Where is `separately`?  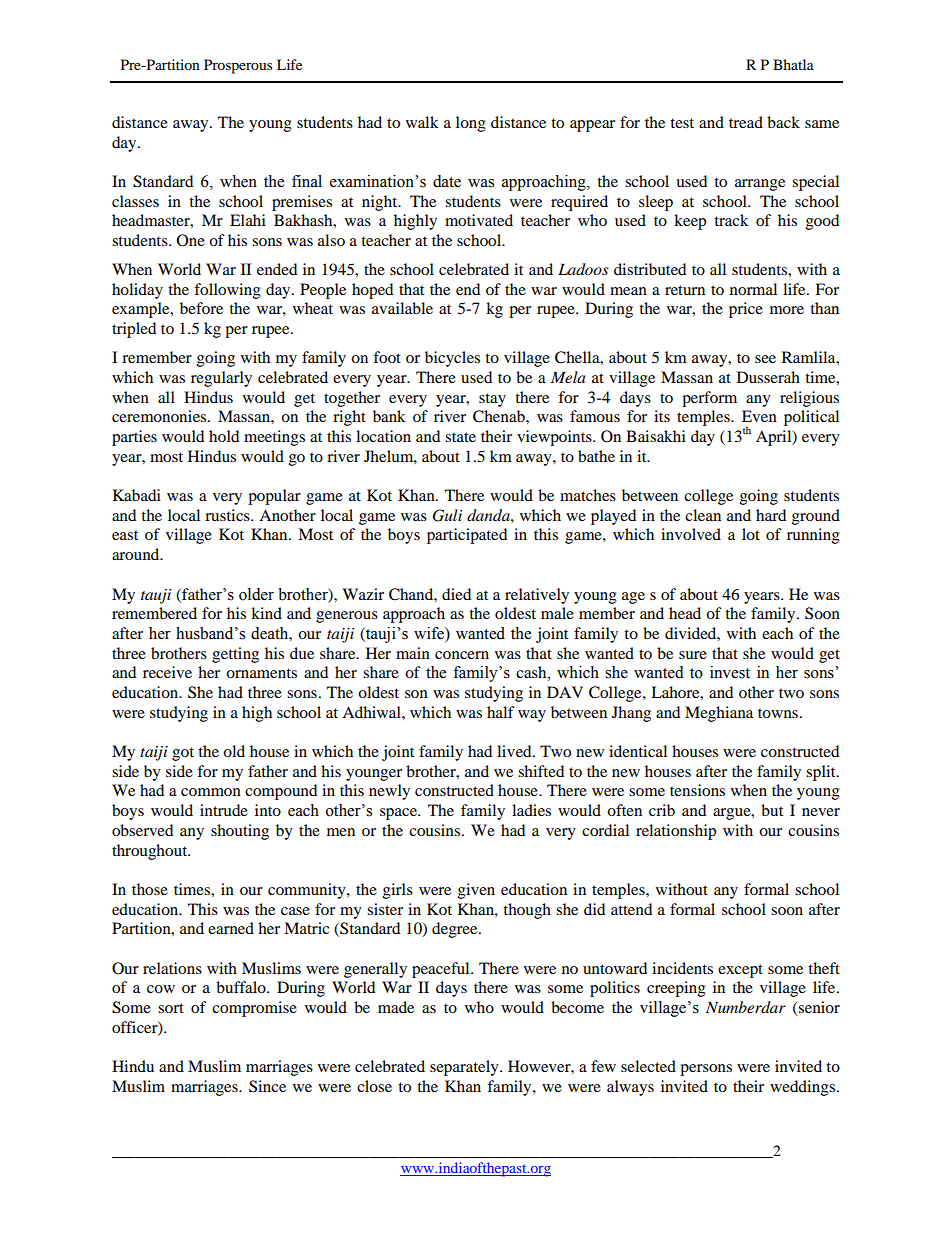
separately is located at coordinates (465, 1068).
